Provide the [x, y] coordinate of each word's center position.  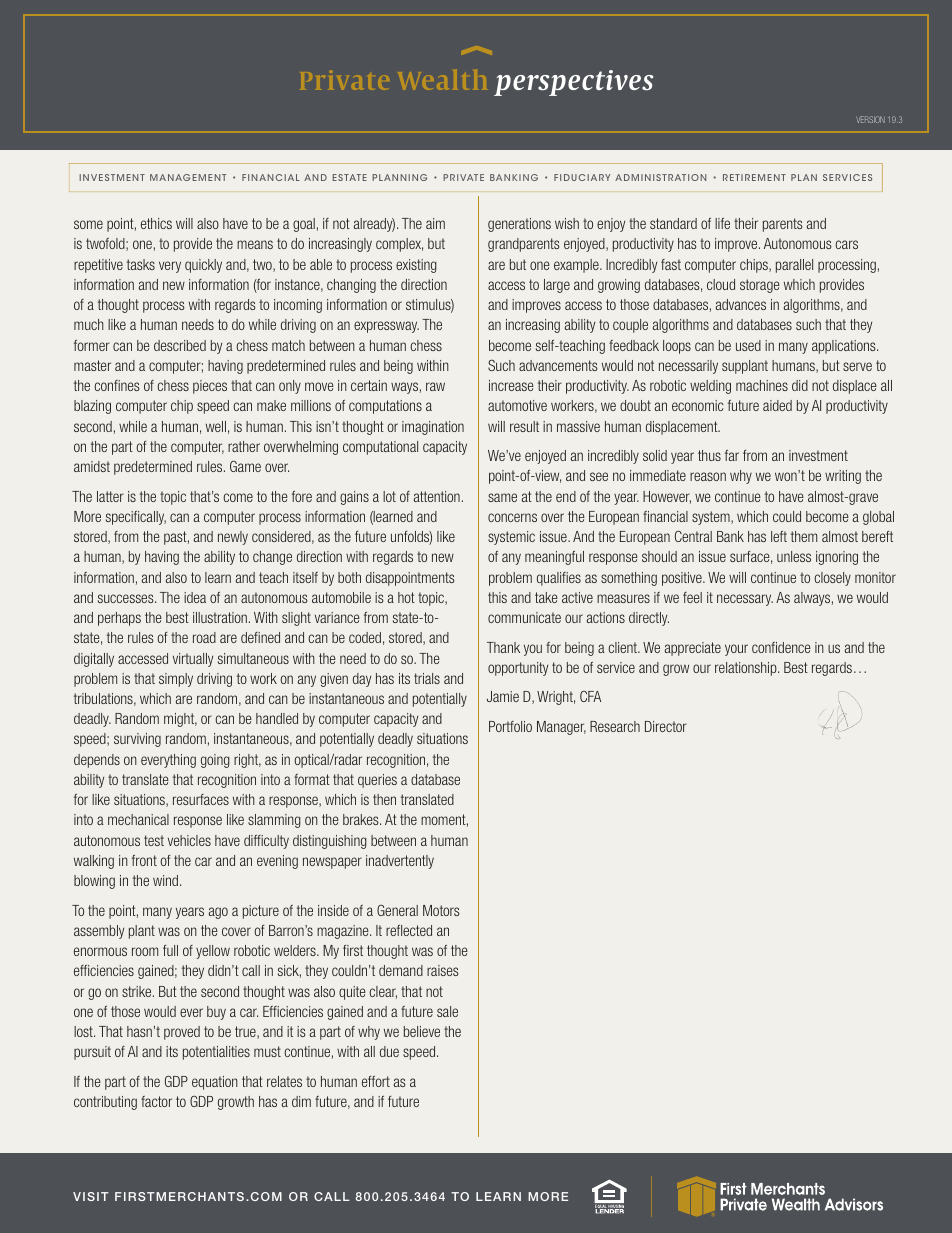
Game [245, 466]
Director [666, 726]
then [384, 799]
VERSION [870, 119]
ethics [156, 223]
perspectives [573, 83]
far [732, 455]
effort [376, 1081]
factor [156, 1101]
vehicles [189, 840]
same [502, 497]
